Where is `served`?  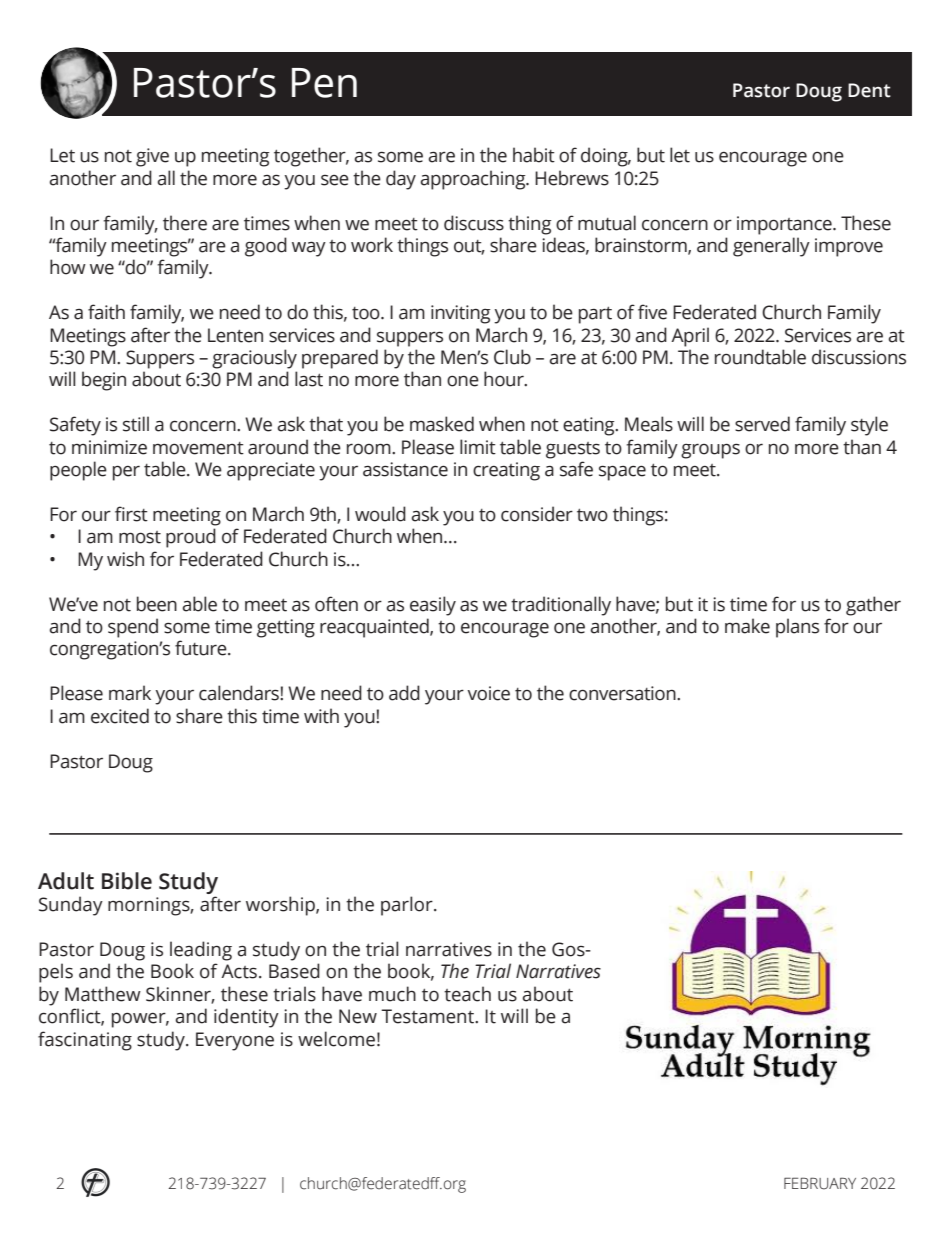 served is located at coordinates (762, 424).
